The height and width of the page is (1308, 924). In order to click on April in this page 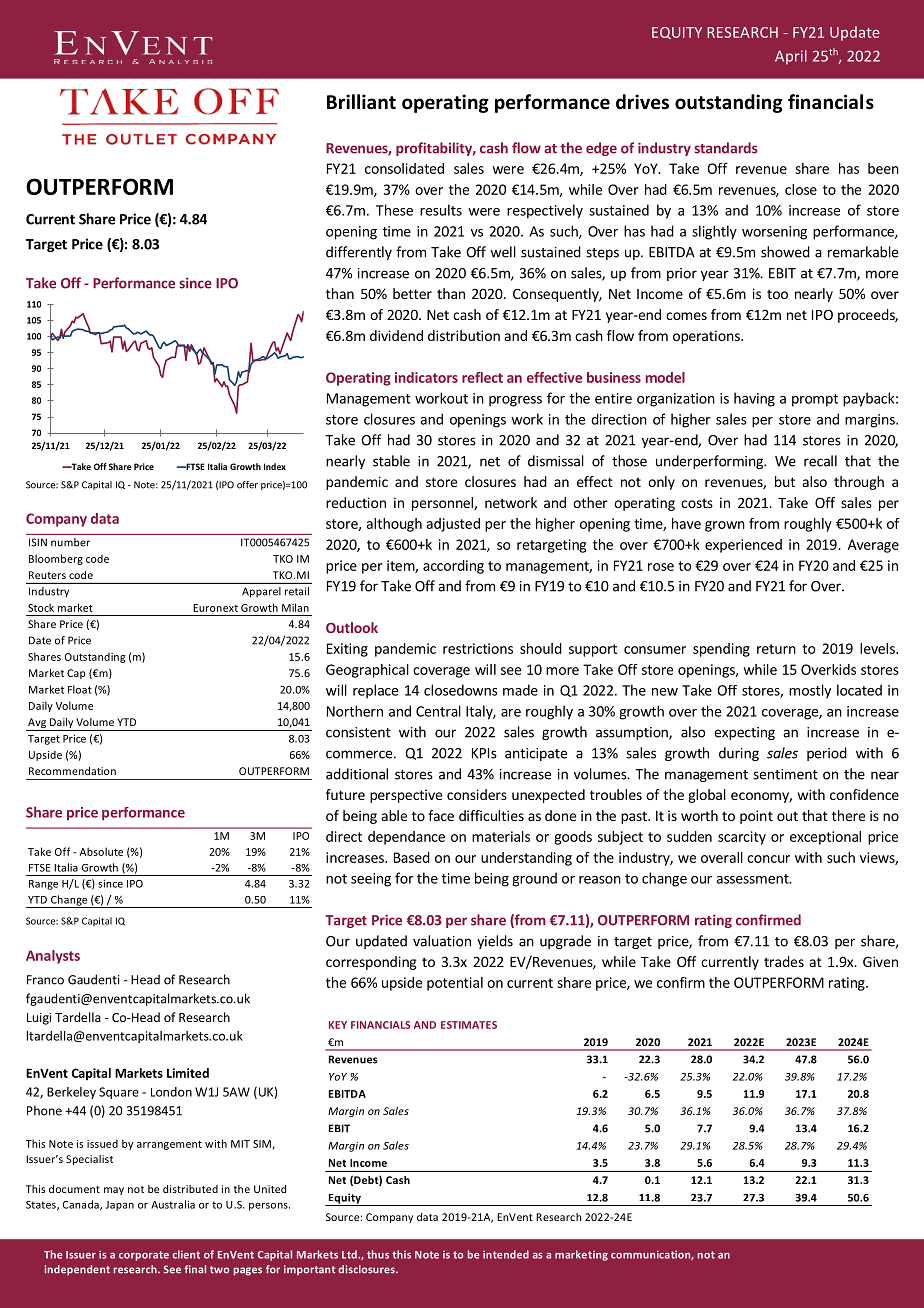, I will do `click(791, 57)`.
